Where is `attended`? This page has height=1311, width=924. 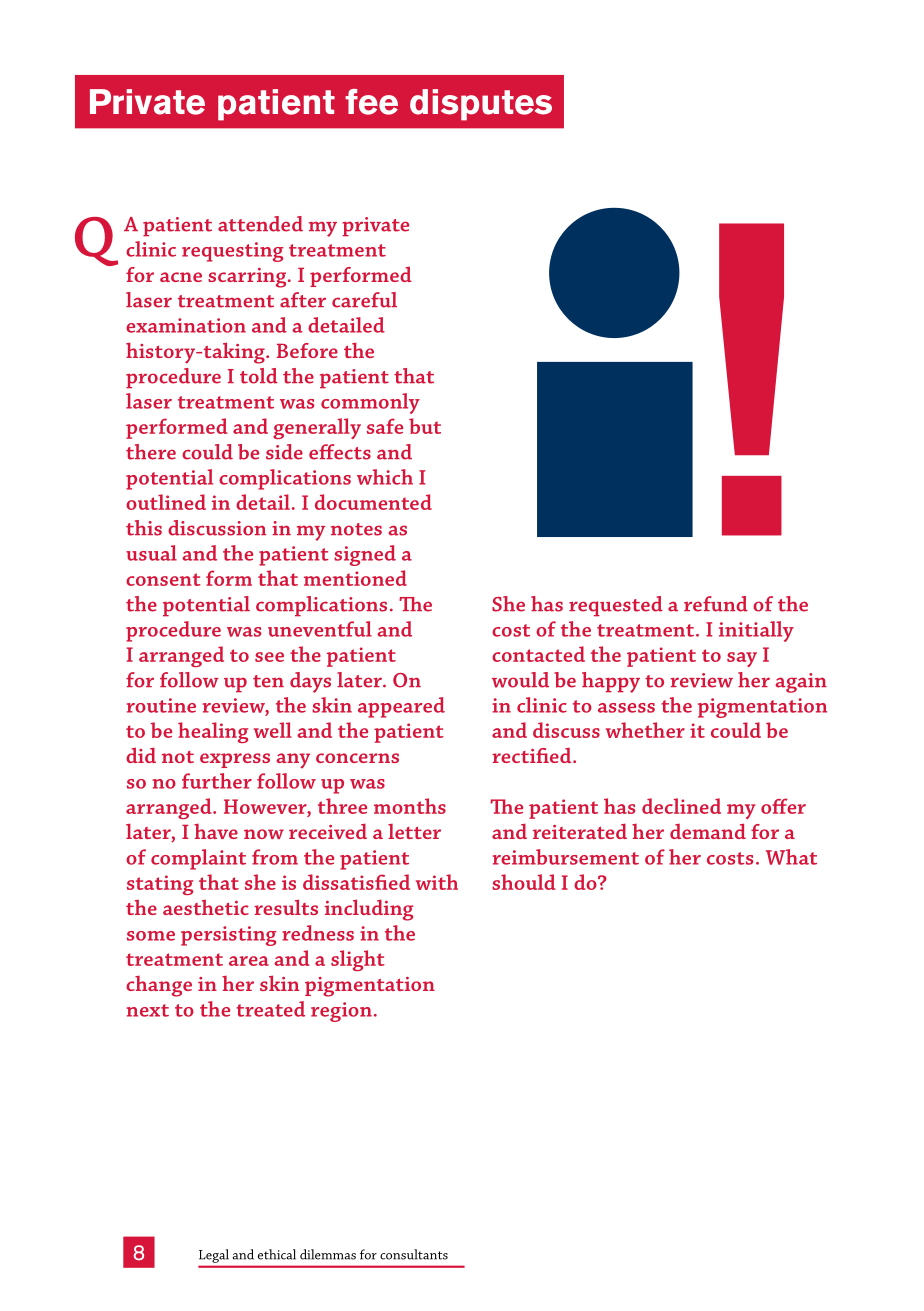
attended is located at coordinates (260, 224).
